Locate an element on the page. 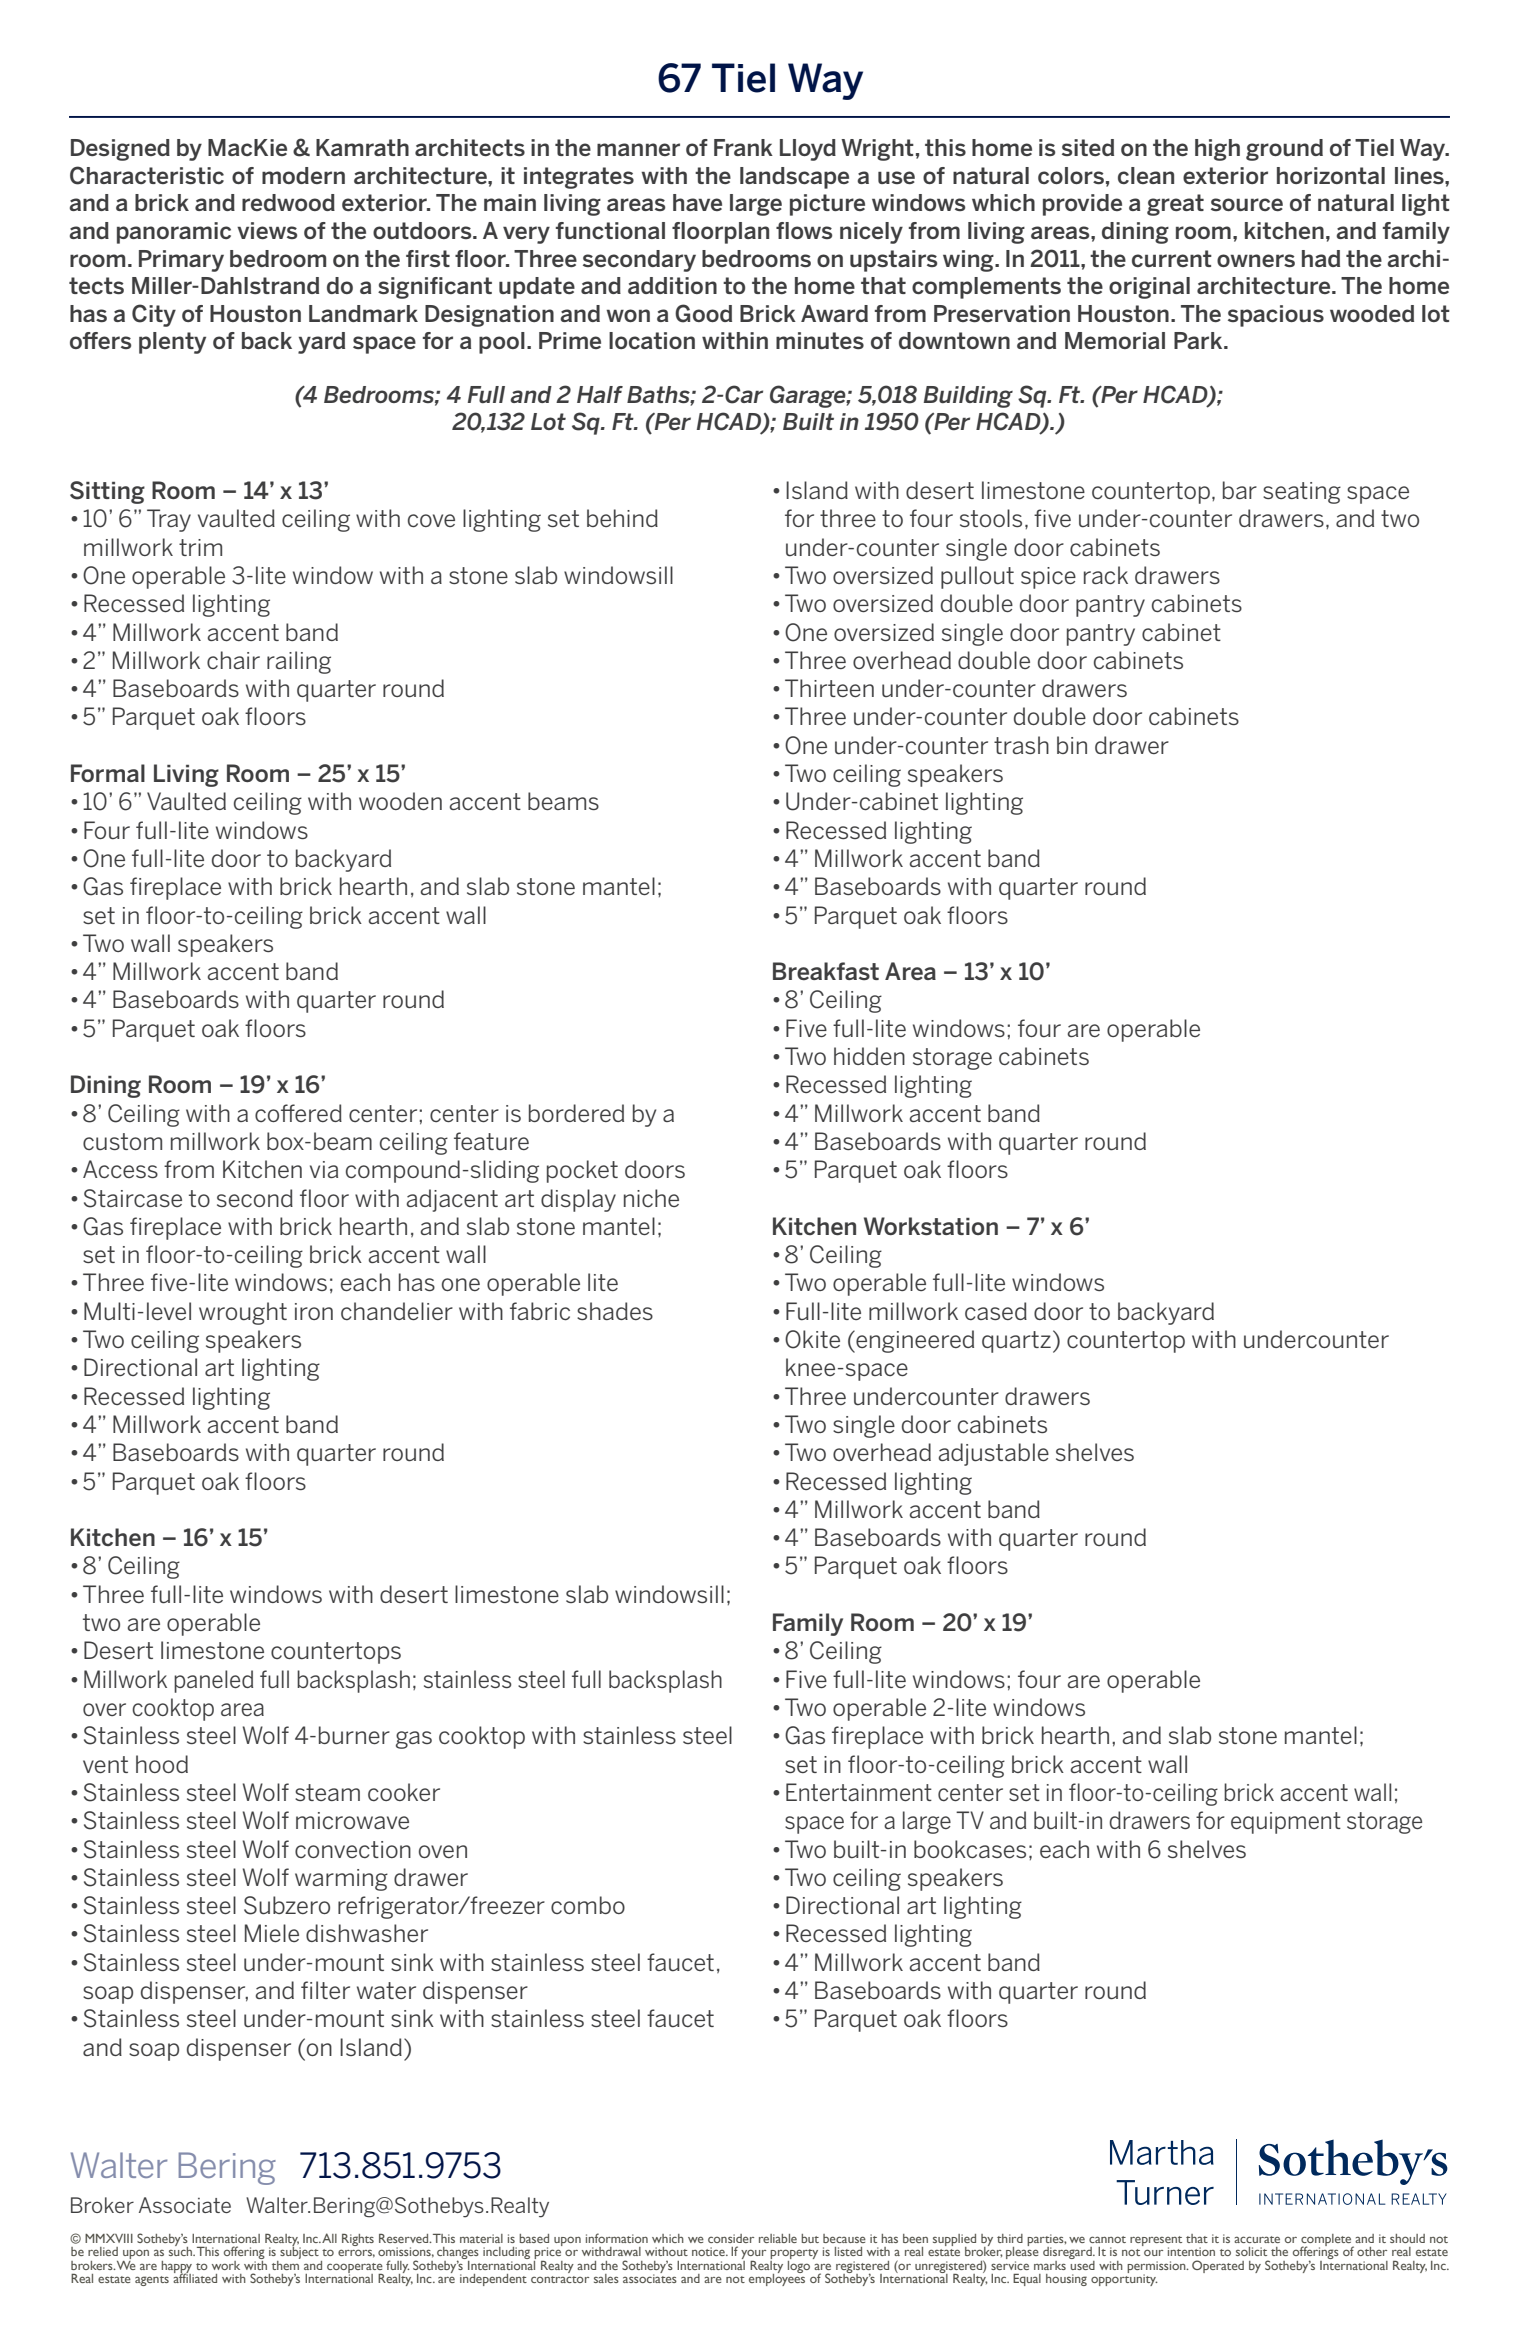  flows is located at coordinates (804, 230).
